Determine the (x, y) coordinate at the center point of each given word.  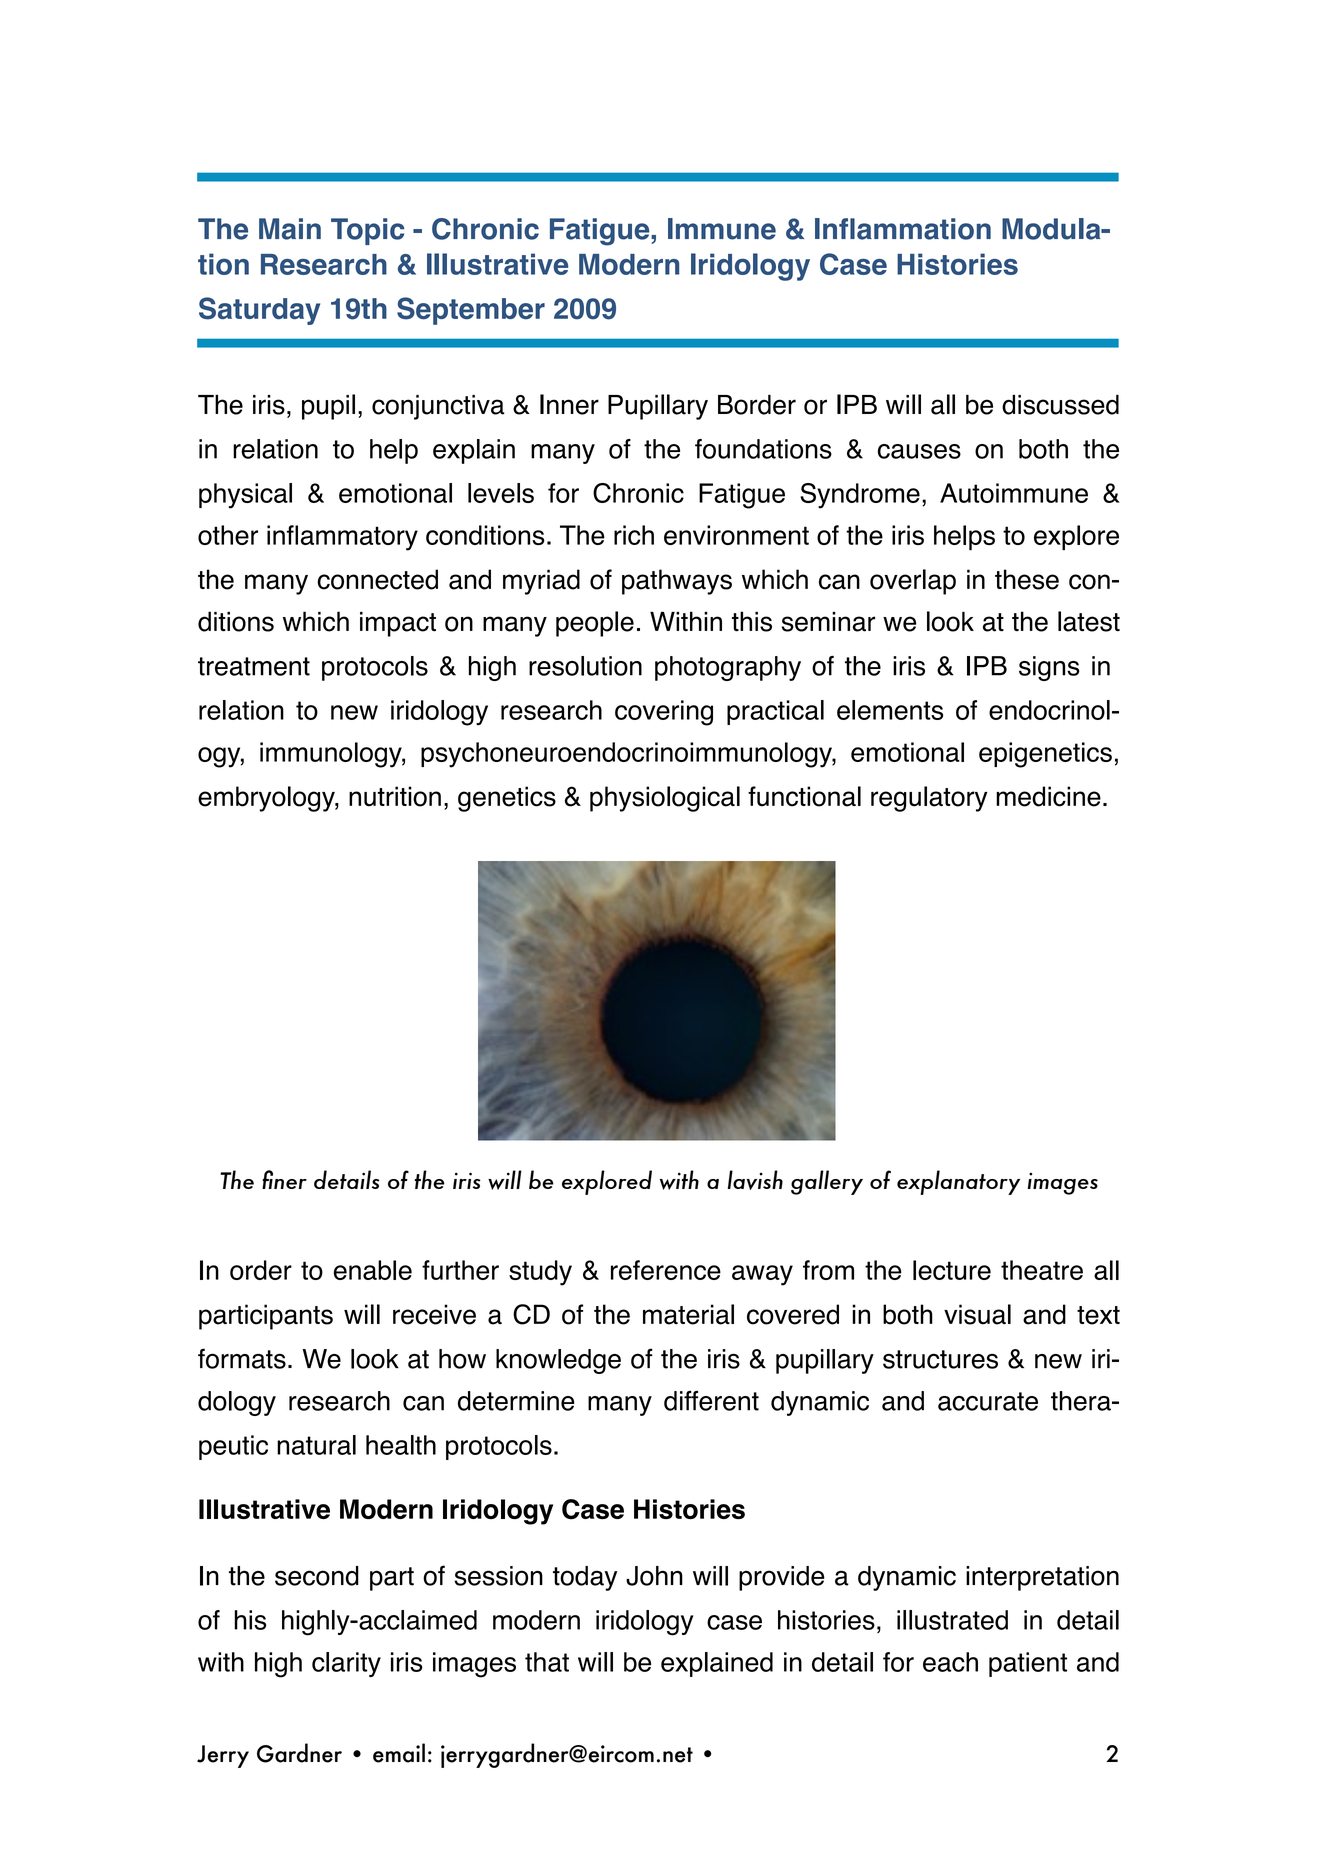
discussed (1060, 404)
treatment (254, 666)
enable (373, 1270)
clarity (346, 1664)
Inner (569, 404)
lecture (952, 1270)
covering (664, 713)
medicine (1048, 796)
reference (666, 1270)
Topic (368, 231)
